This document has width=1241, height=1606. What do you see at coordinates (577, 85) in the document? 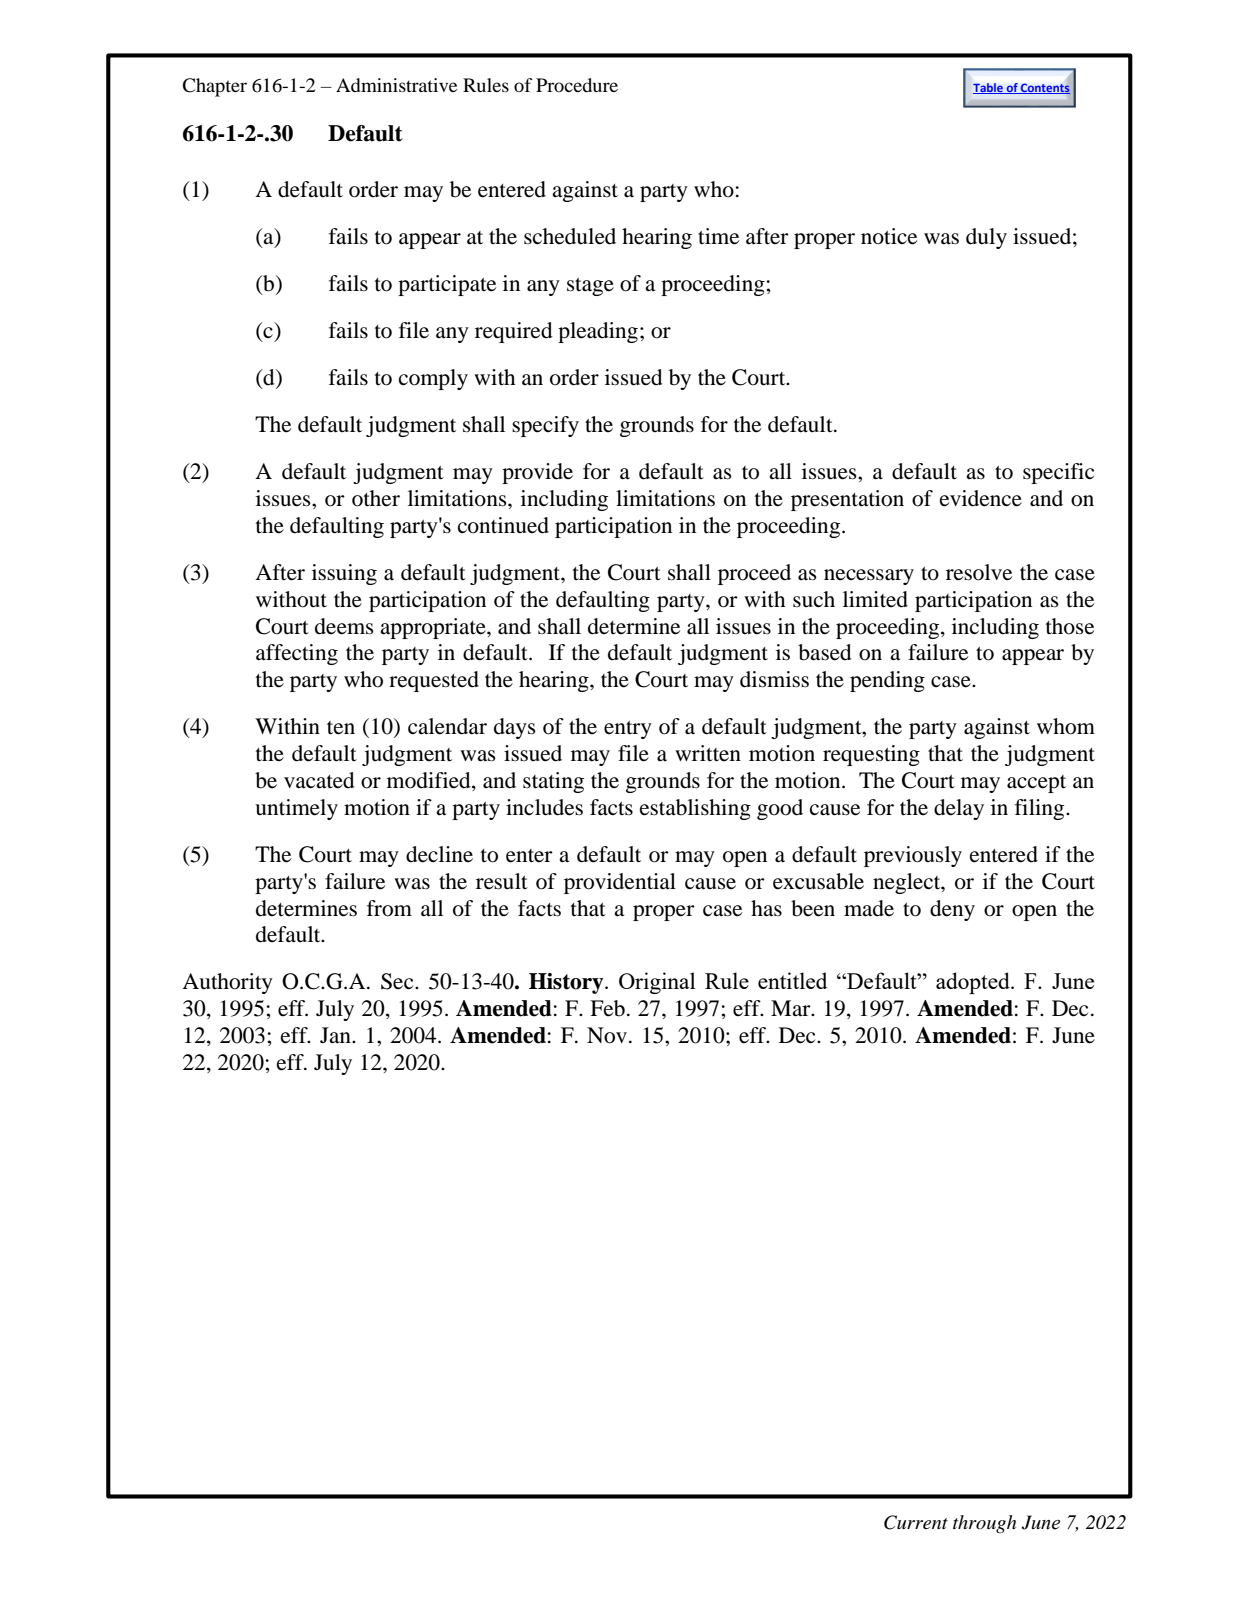
I see `Procedure` at bounding box center [577, 85].
